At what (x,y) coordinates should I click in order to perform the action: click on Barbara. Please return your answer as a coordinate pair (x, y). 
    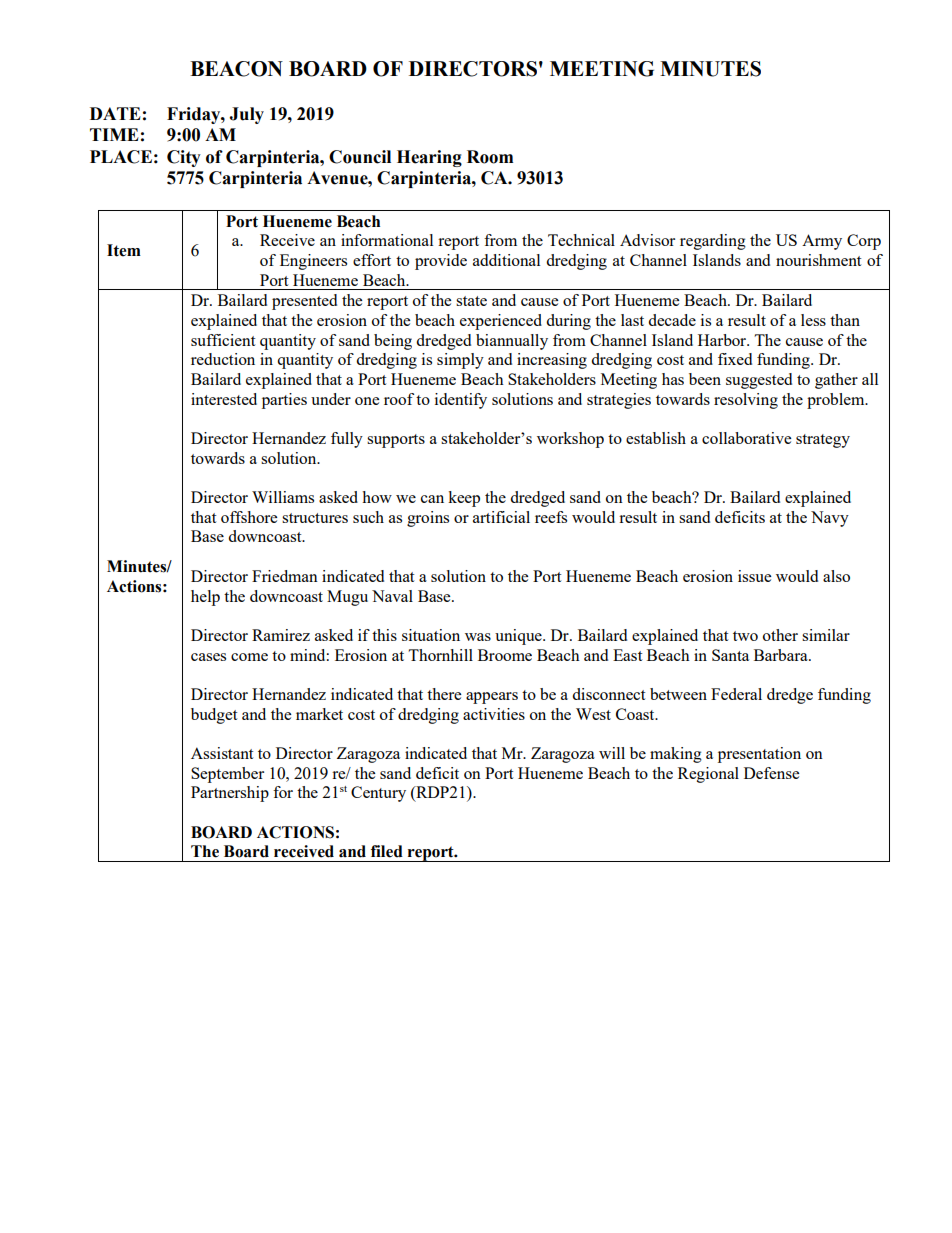
    Looking at the image, I should click on (782, 655).
